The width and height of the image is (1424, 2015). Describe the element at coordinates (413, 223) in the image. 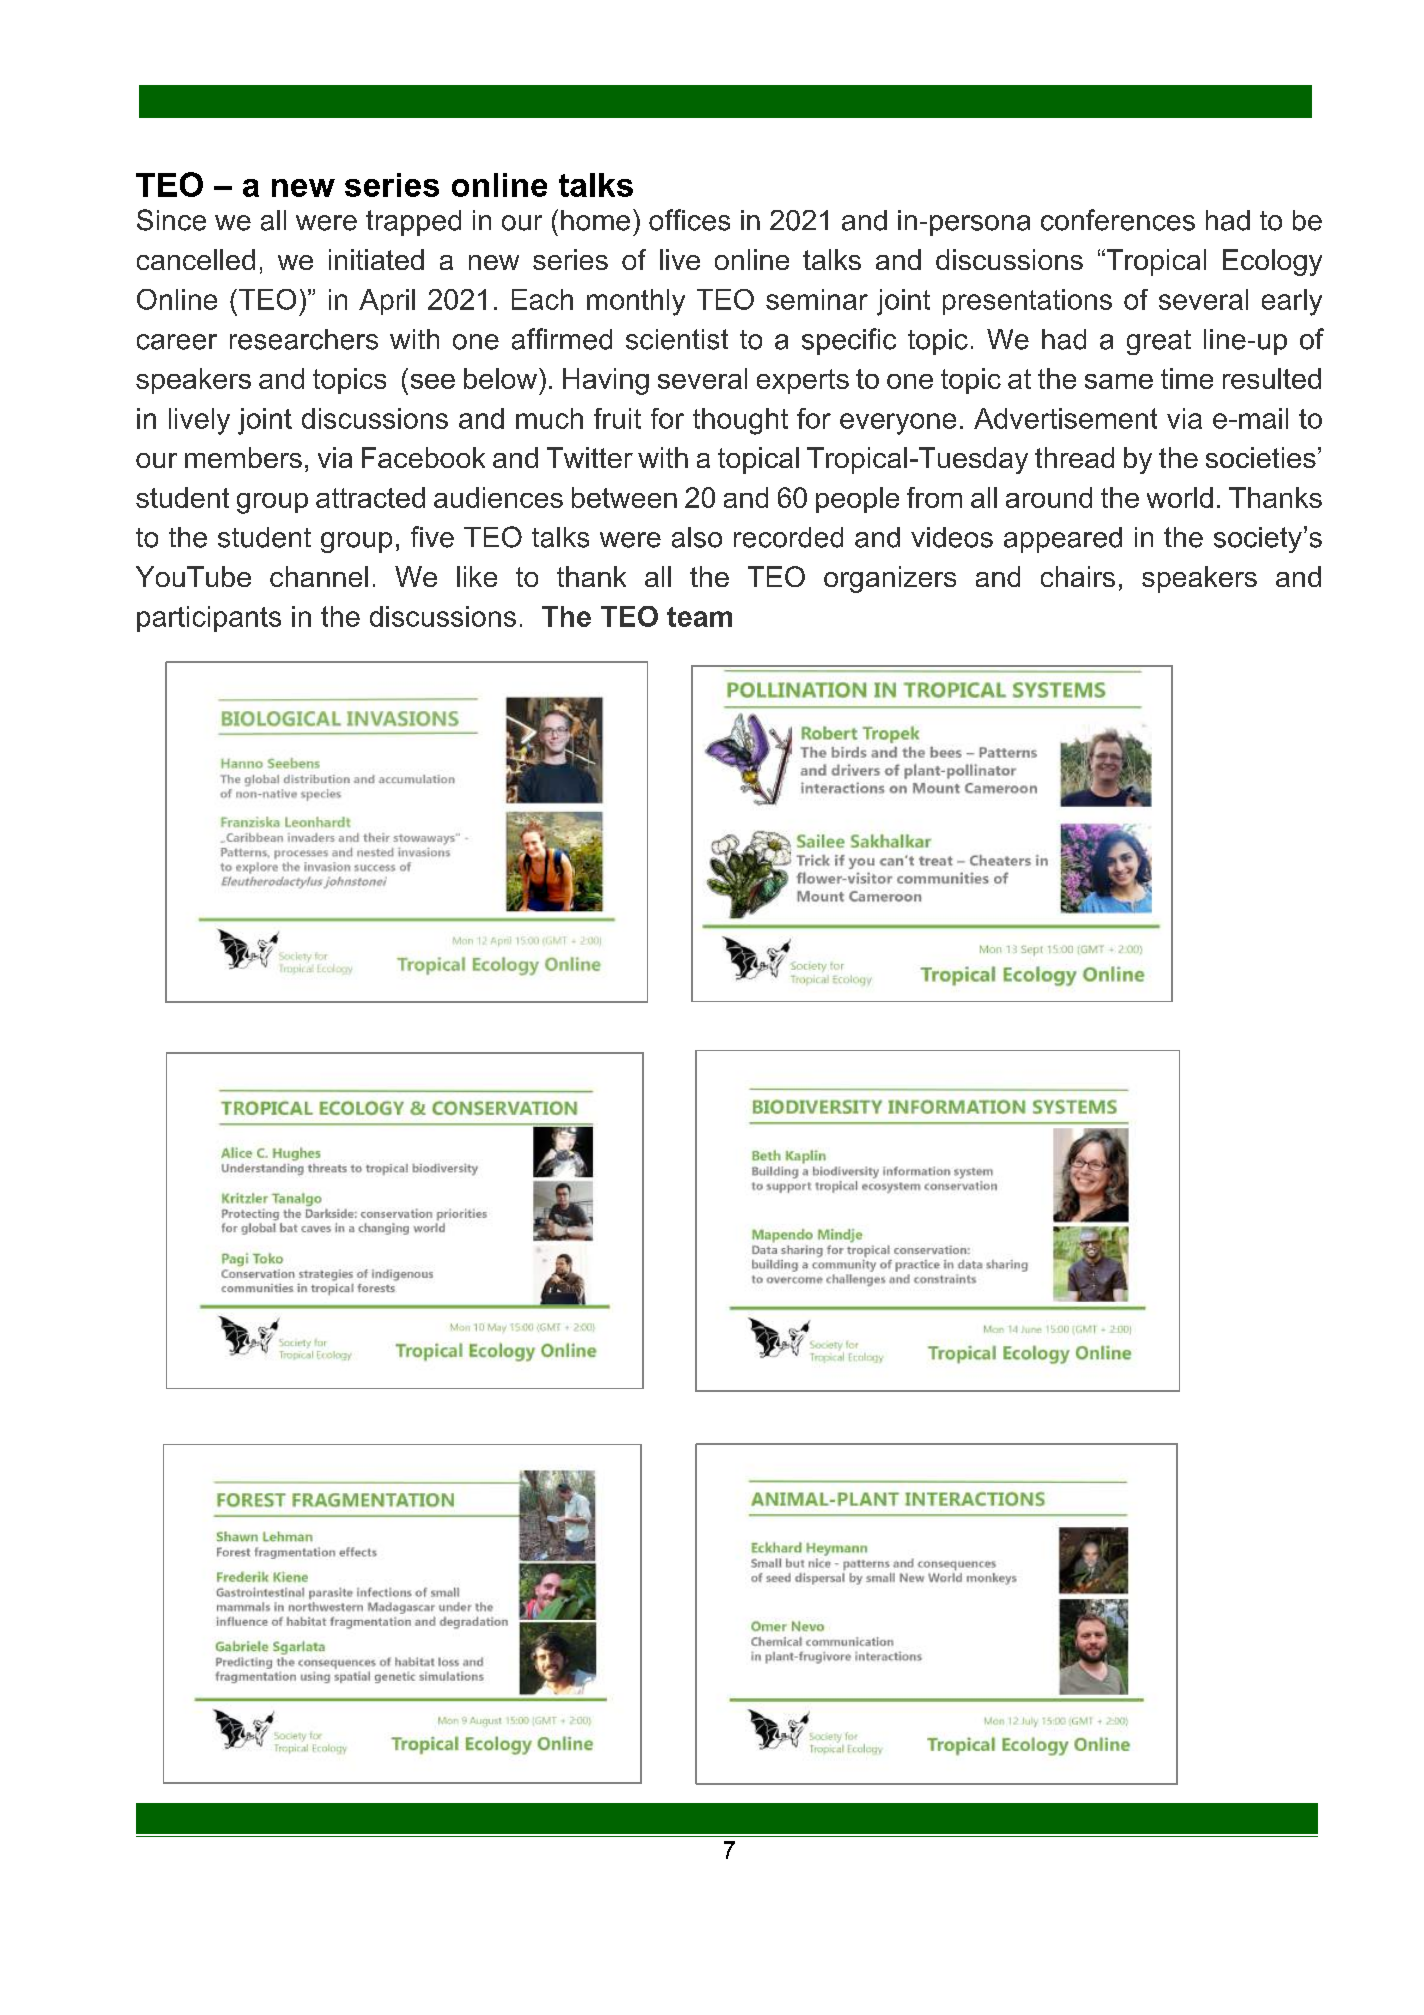

I see `trapped` at that location.
